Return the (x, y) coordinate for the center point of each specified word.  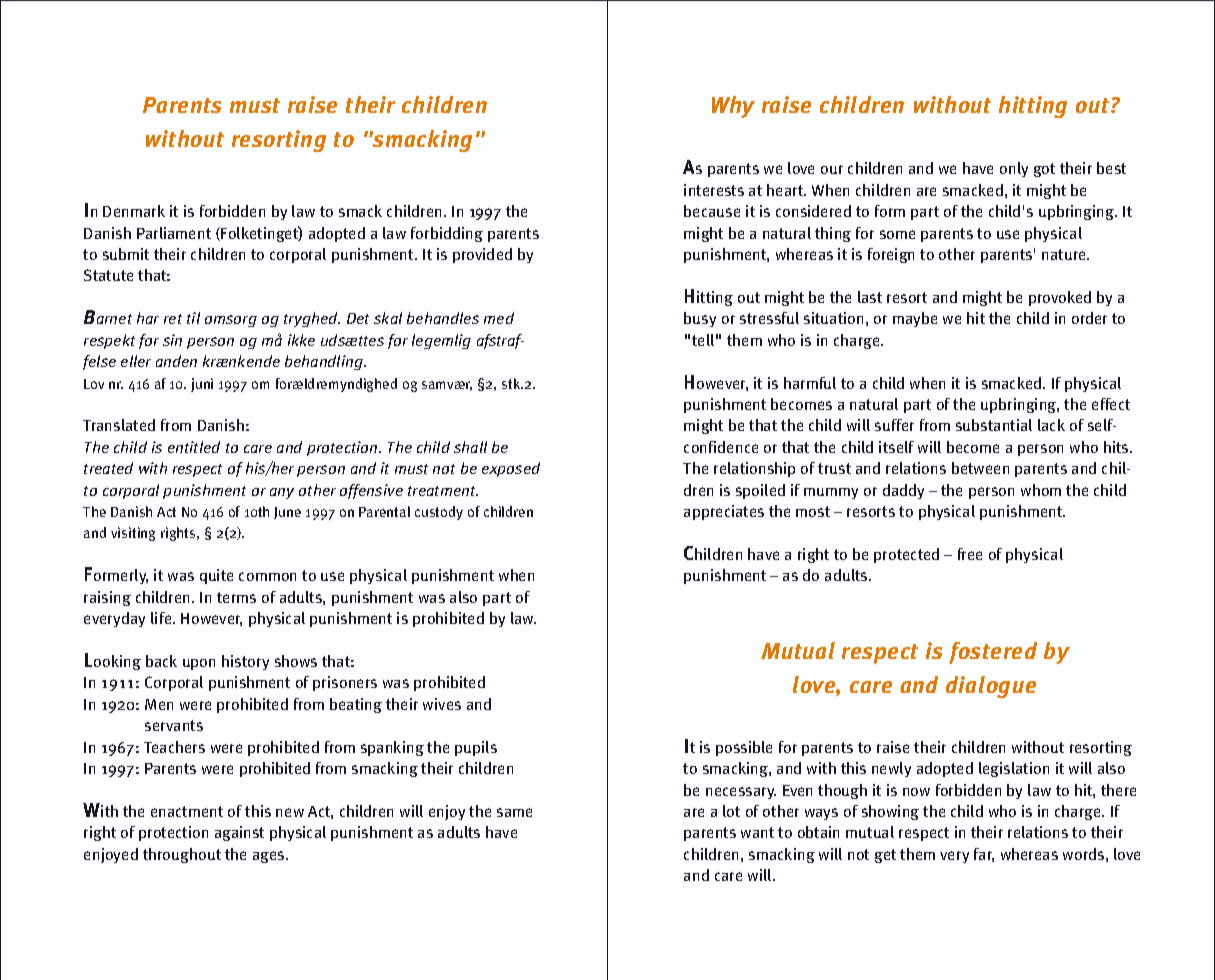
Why (733, 107)
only (1014, 169)
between (980, 468)
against (239, 833)
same (514, 812)
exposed (511, 469)
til (193, 318)
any (282, 493)
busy (700, 319)
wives (442, 704)
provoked (1060, 298)
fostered (993, 653)
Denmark (134, 211)
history (245, 662)
